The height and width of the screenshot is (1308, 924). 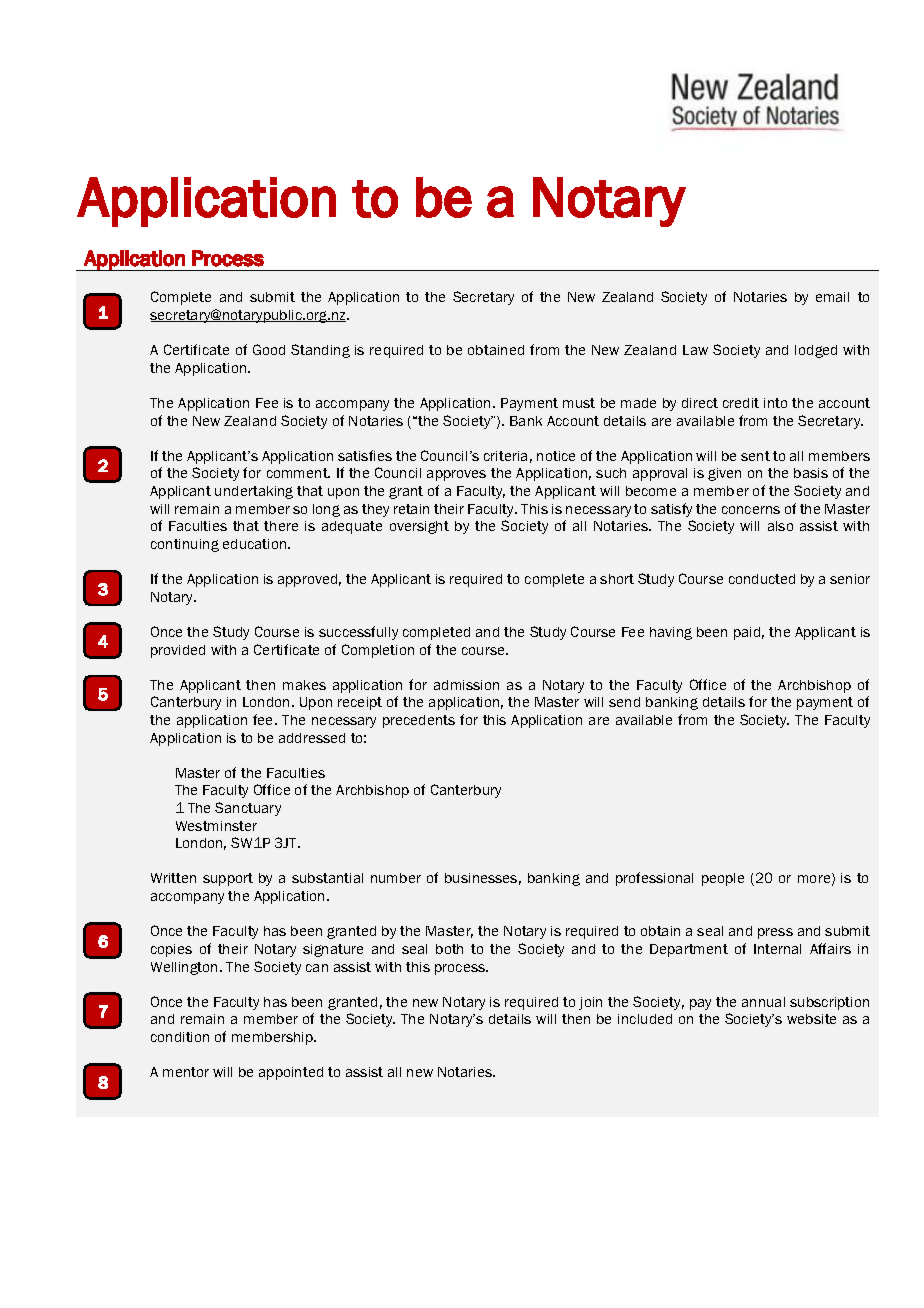 What do you see at coordinates (269, 349) in the screenshot?
I see `Good` at bounding box center [269, 349].
